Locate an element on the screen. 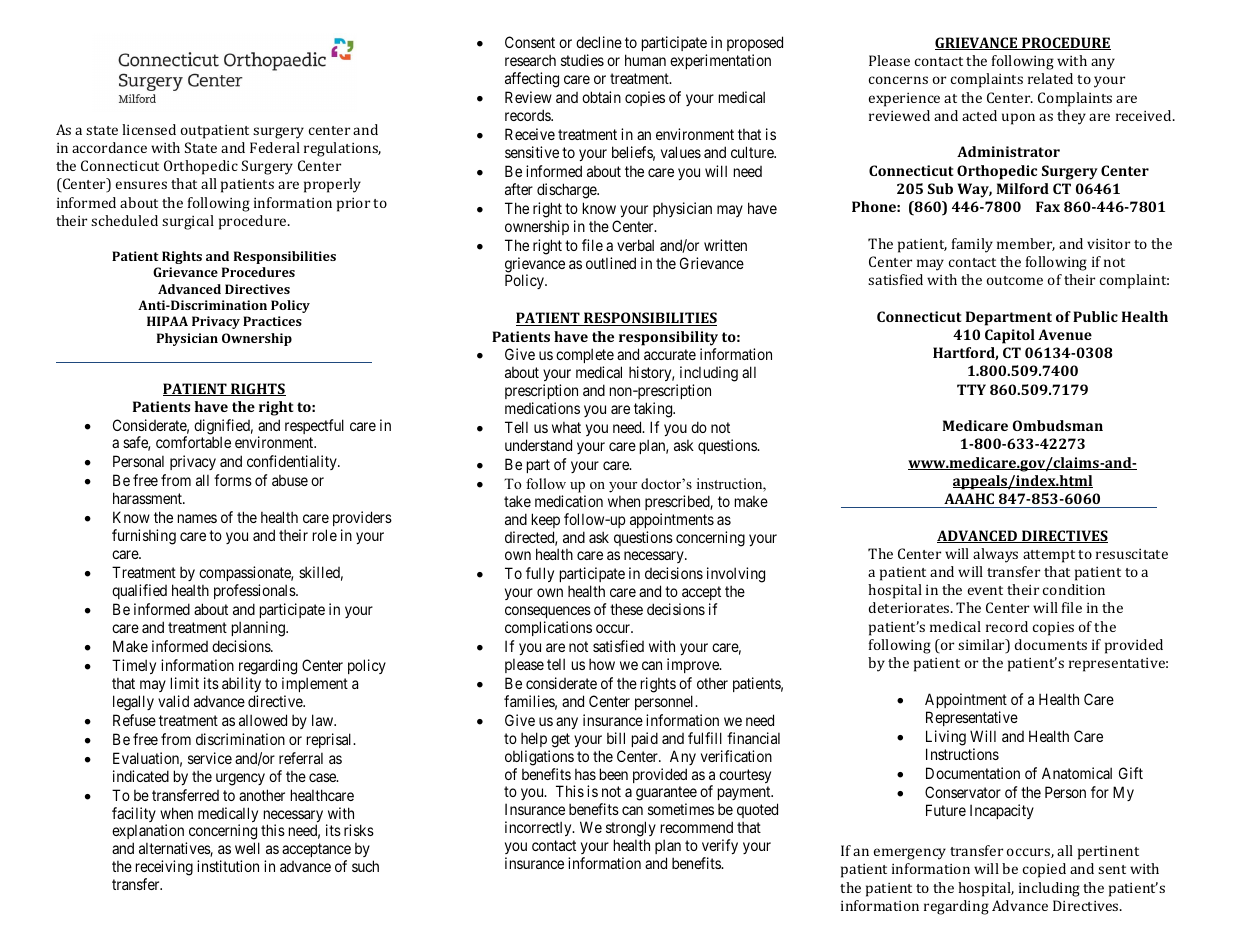 This screenshot has width=1233, height=952. human is located at coordinates (645, 60).
